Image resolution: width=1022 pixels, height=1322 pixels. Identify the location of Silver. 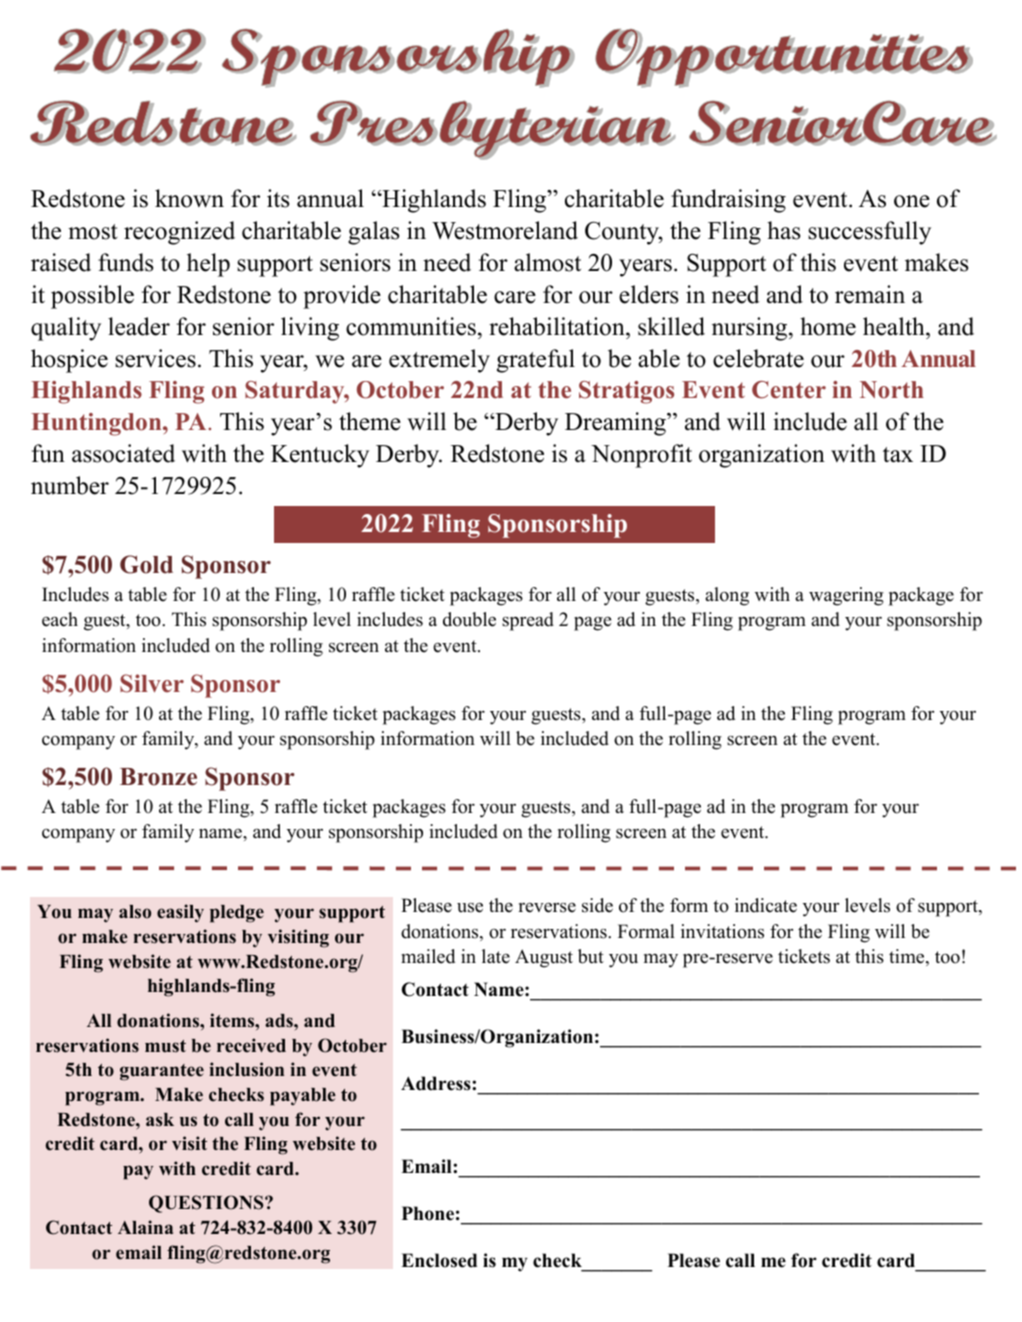
(152, 683).
